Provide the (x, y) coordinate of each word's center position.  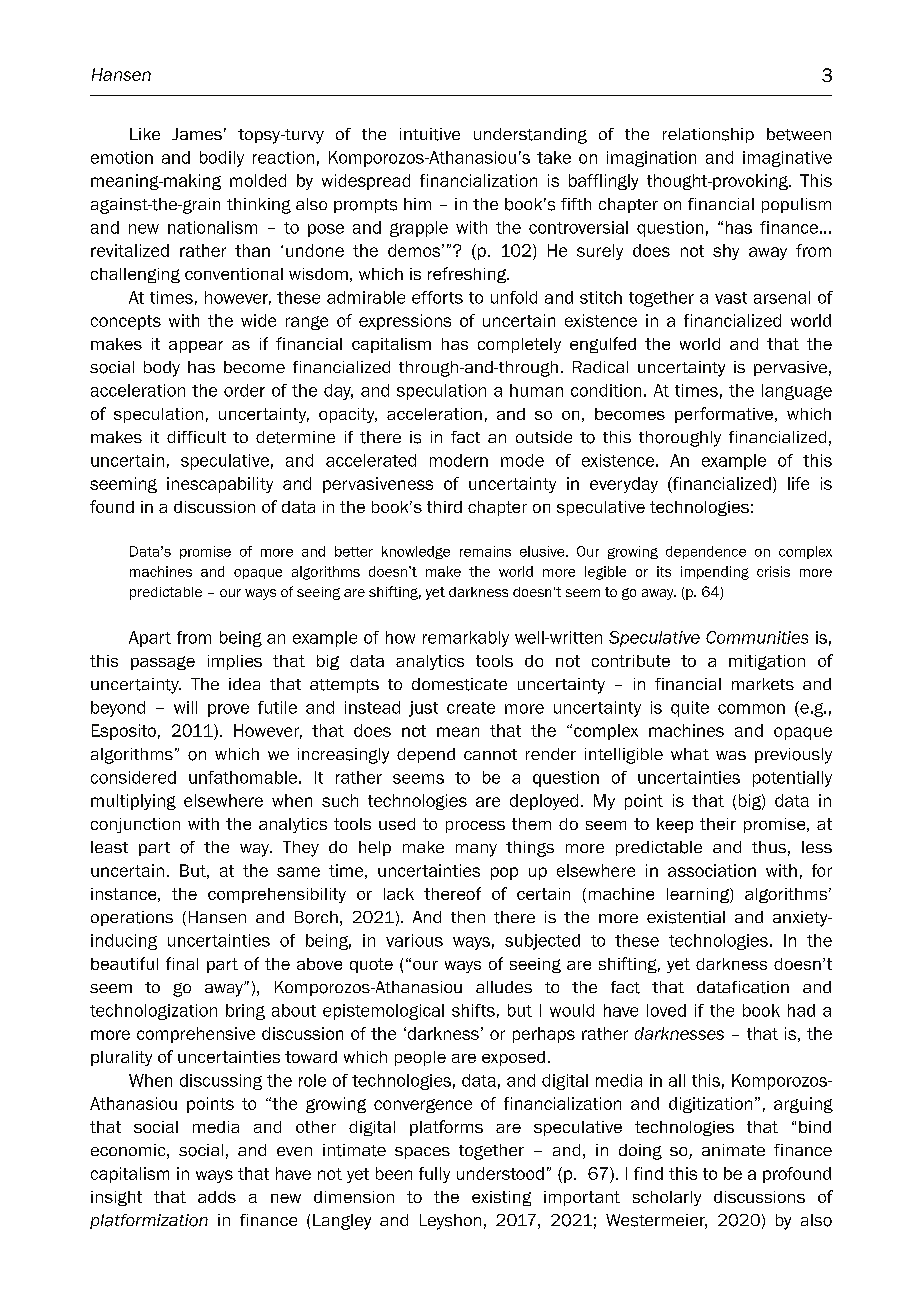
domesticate (459, 684)
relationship (708, 135)
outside (544, 437)
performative (725, 415)
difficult (196, 437)
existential (686, 917)
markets (763, 684)
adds (217, 1197)
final (182, 963)
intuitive (430, 134)
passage (163, 663)
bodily (222, 159)
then (468, 917)
